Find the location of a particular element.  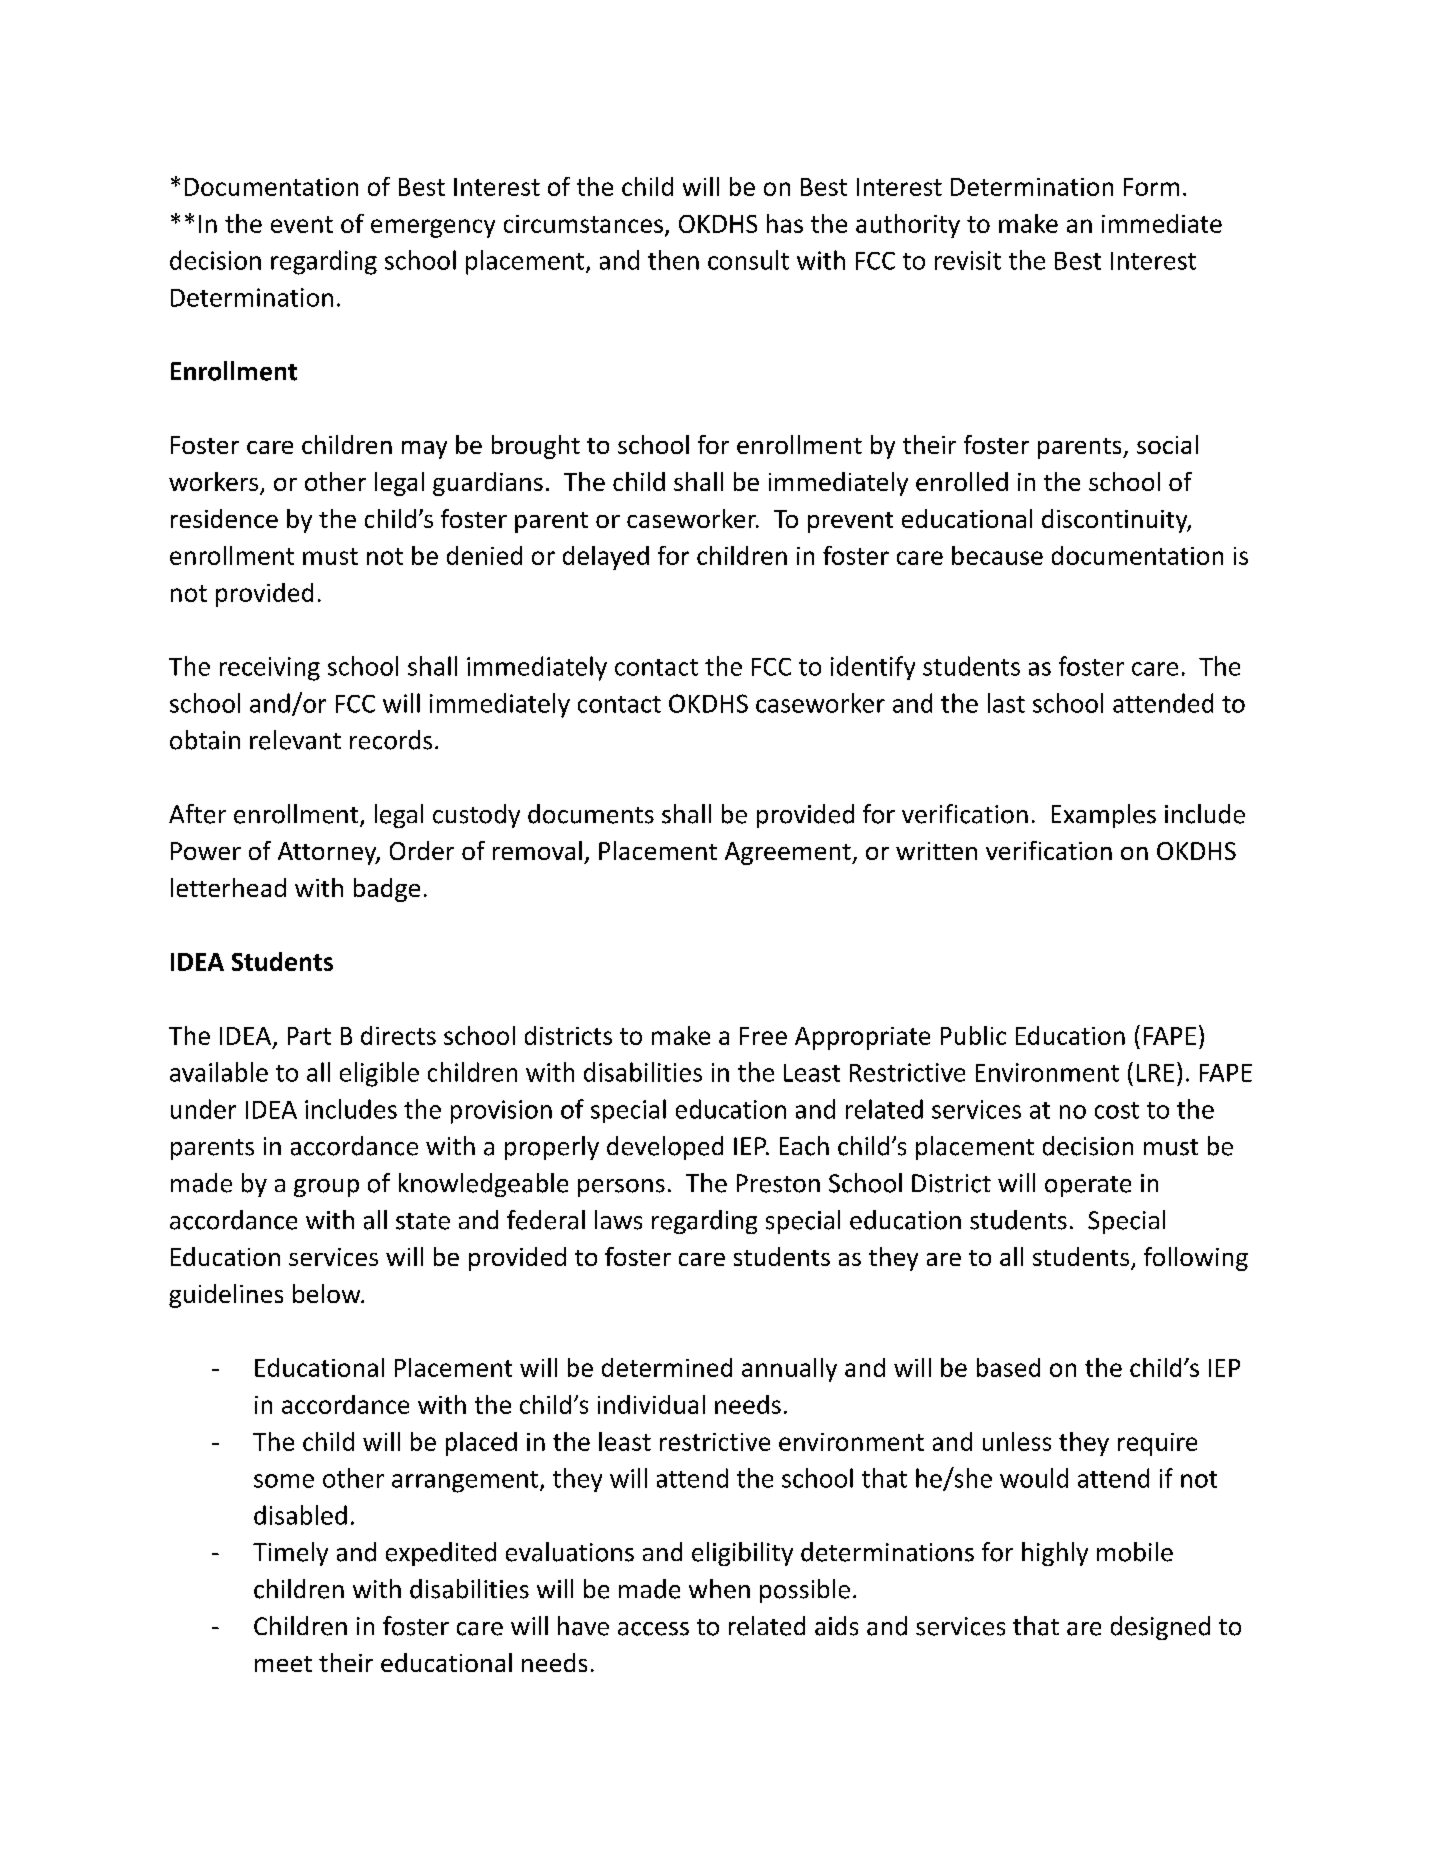

laws is located at coordinates (618, 1220).
